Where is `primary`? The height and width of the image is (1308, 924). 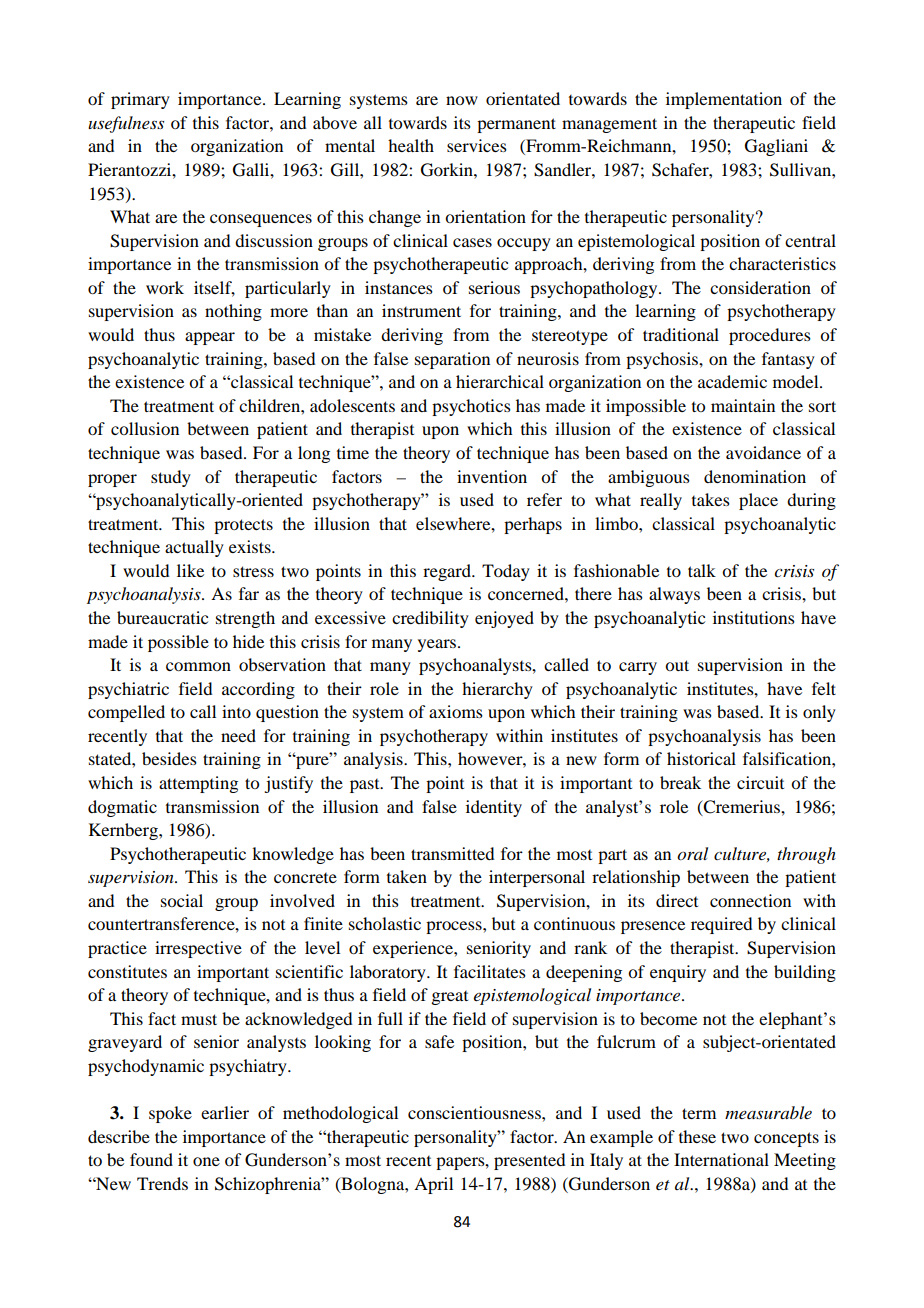
primary is located at coordinates (140, 100).
